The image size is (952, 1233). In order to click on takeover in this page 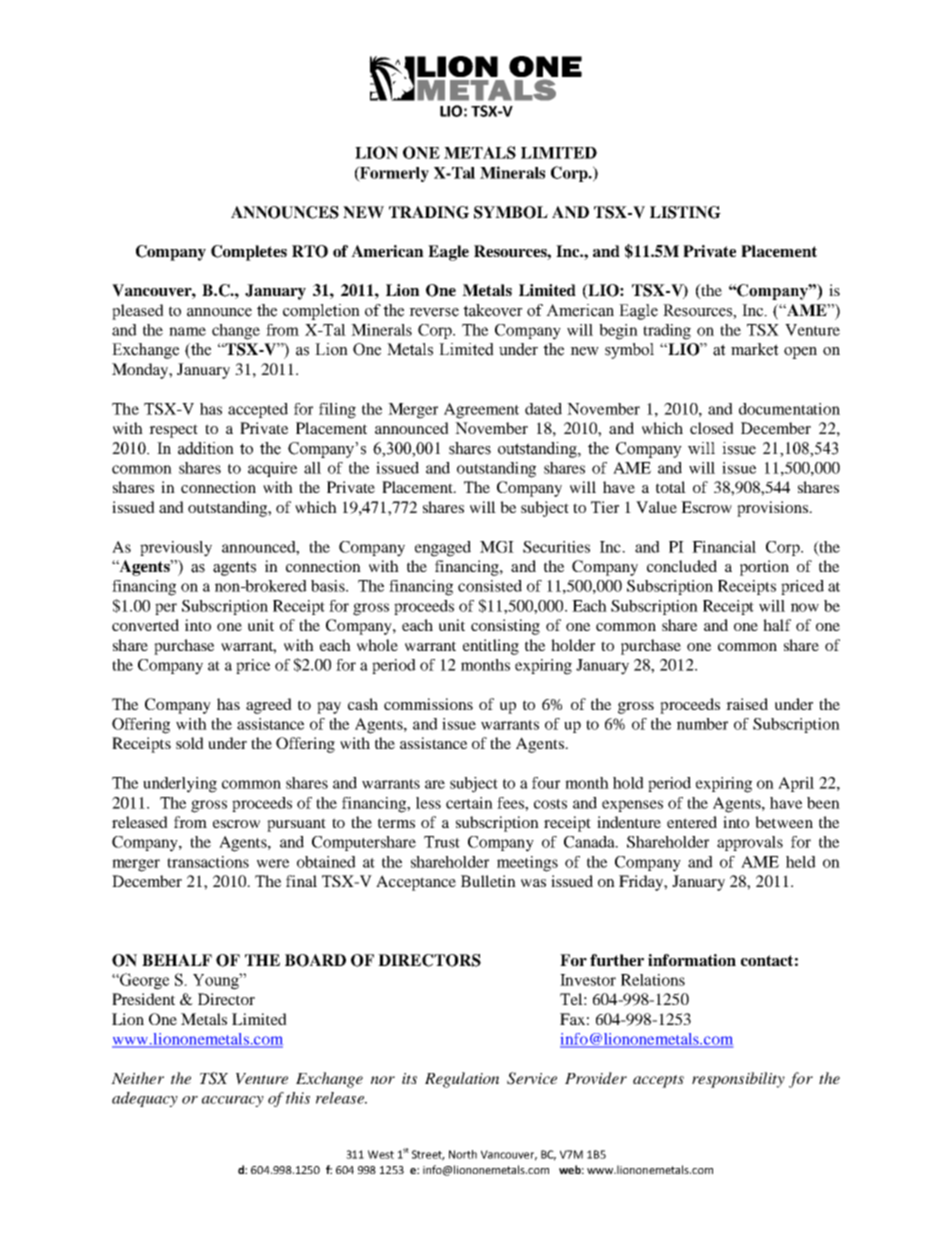, I will do `click(493, 310)`.
